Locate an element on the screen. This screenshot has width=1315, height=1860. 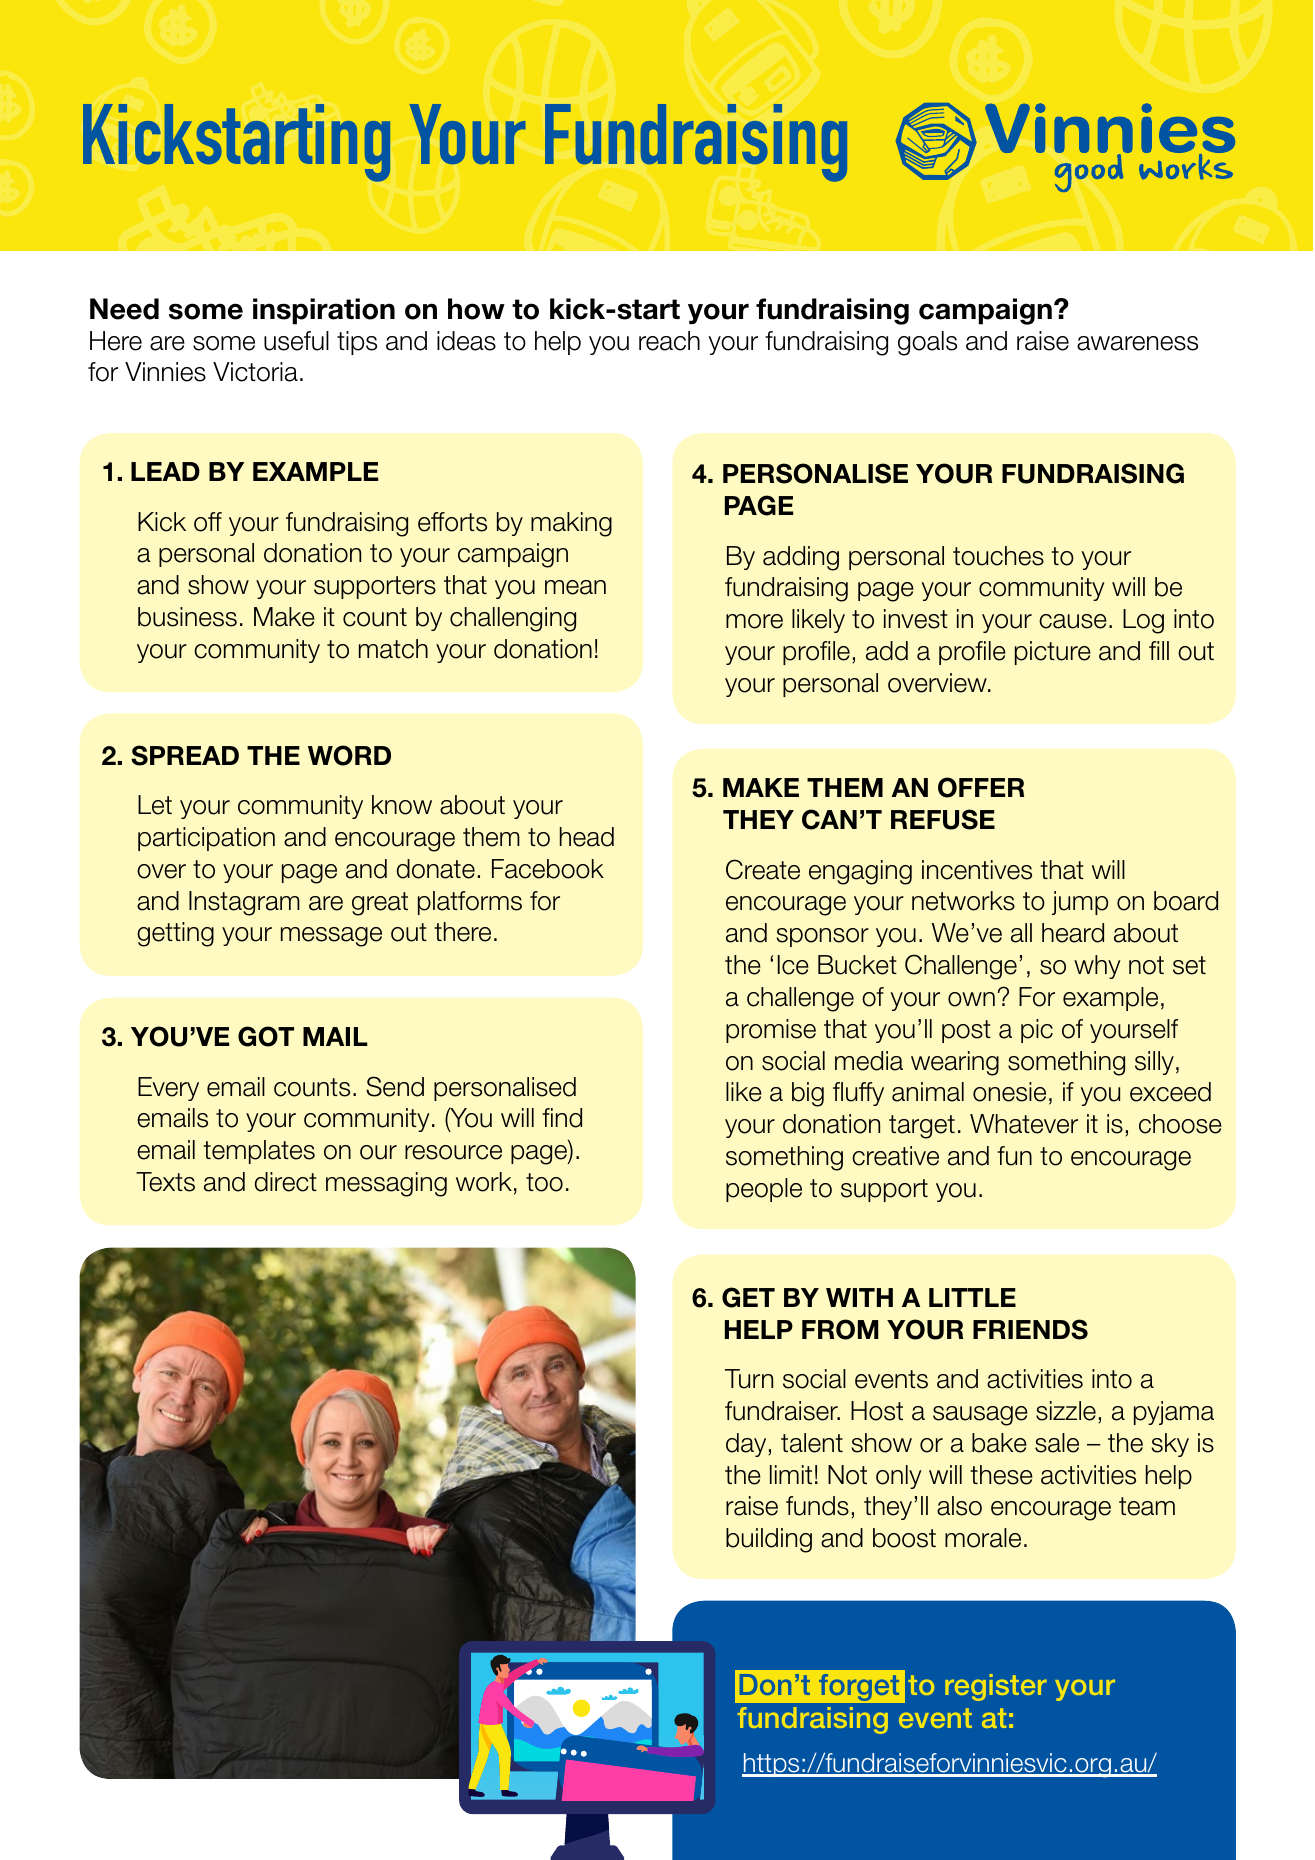
head is located at coordinates (587, 837).
